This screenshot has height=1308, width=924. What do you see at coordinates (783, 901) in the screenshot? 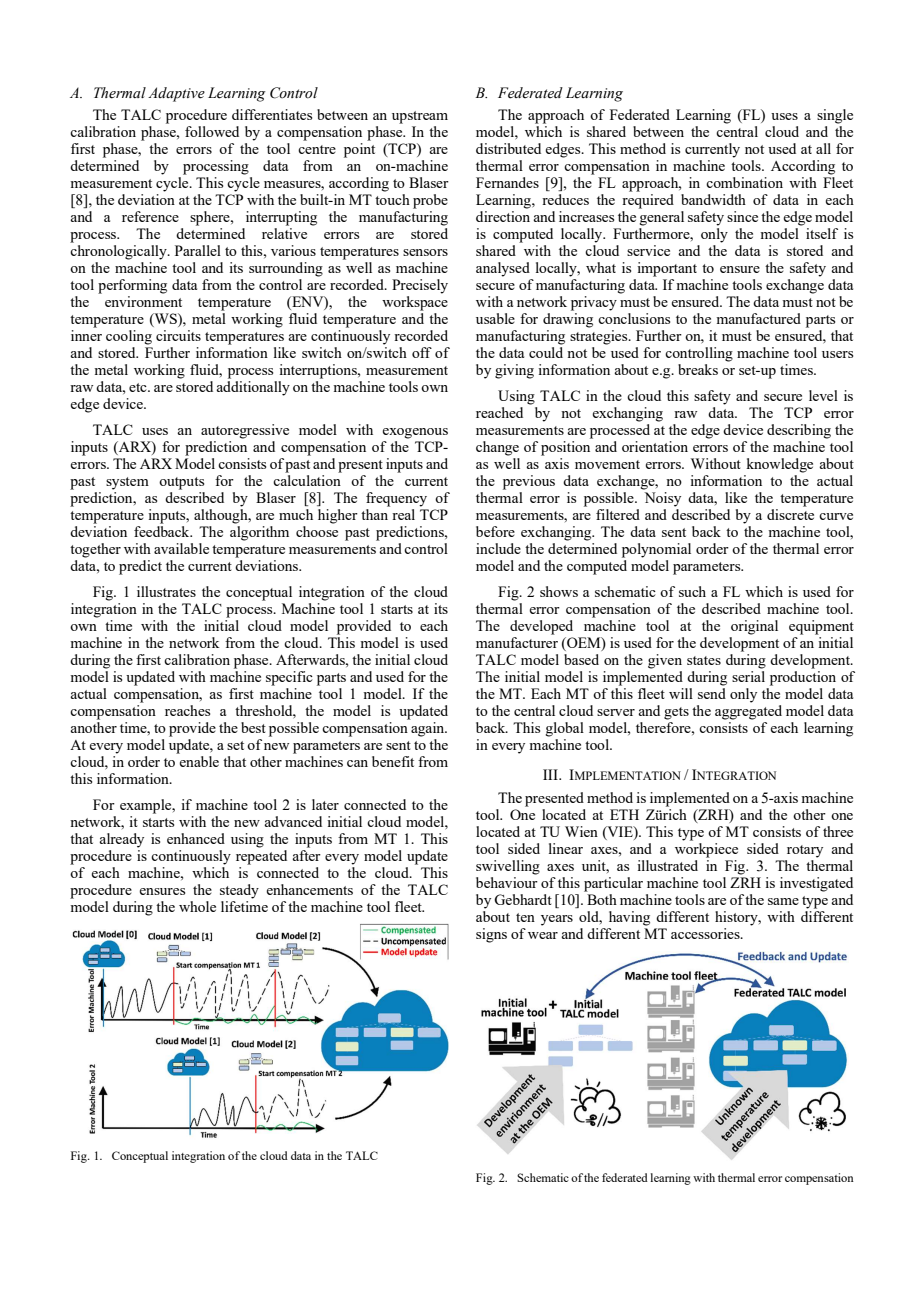
I see `same` at bounding box center [783, 901].
